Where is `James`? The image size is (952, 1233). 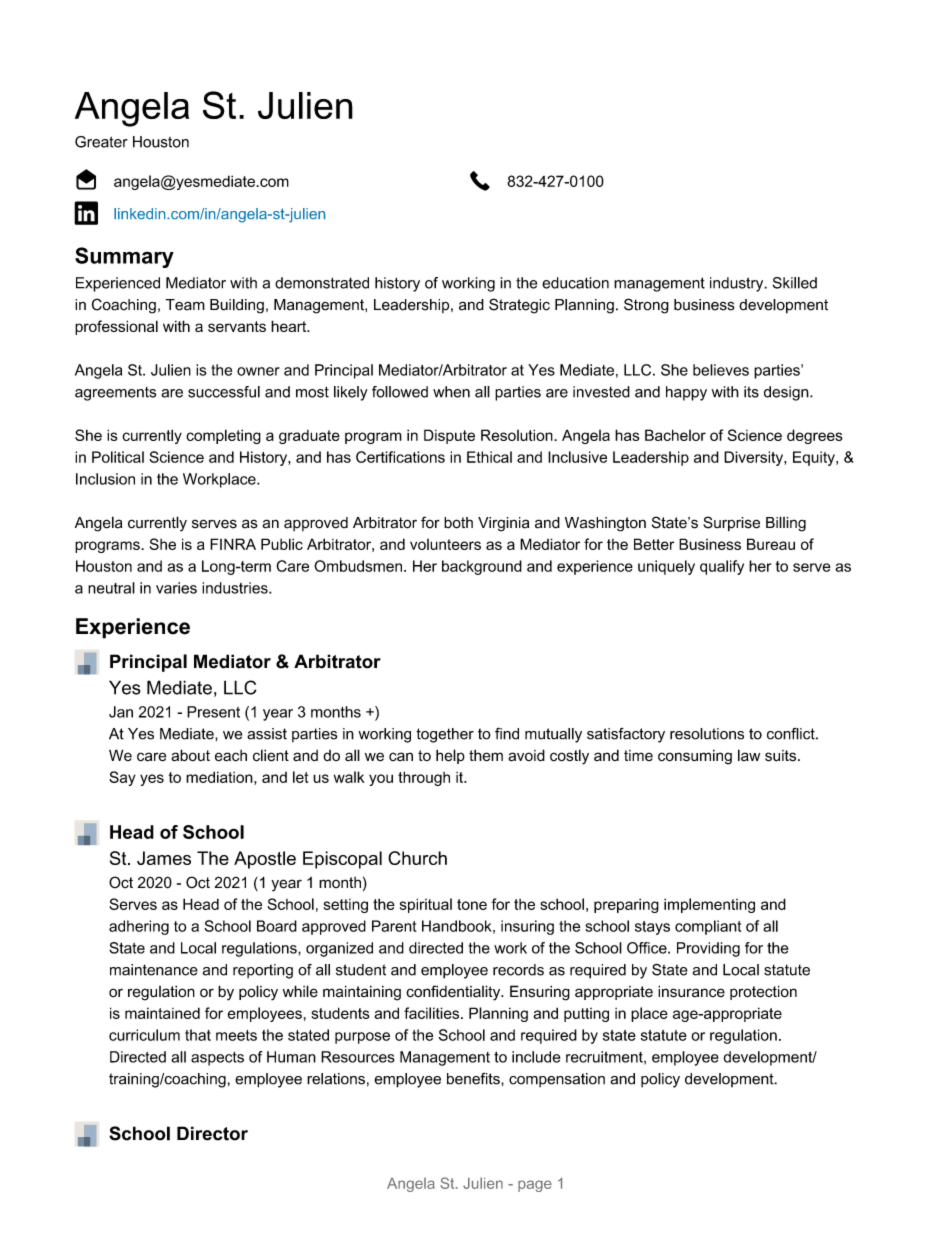
James is located at coordinates (164, 858).
